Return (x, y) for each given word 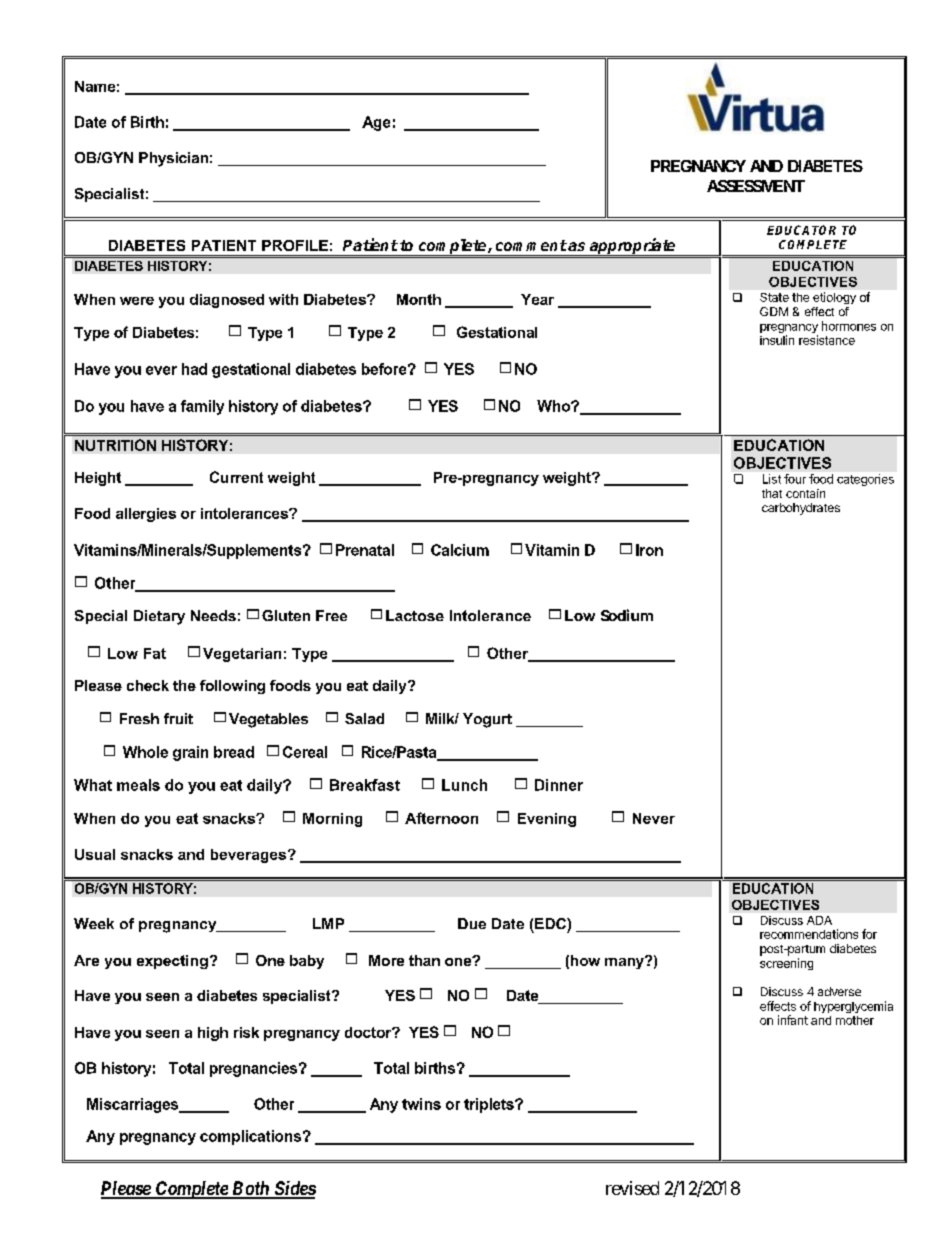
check (148, 685)
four (795, 479)
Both (250, 1189)
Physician (173, 159)
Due (472, 923)
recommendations (809, 934)
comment (531, 245)
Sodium (627, 615)
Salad (364, 718)
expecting (172, 962)
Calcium (460, 550)
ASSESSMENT (756, 186)
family (202, 407)
